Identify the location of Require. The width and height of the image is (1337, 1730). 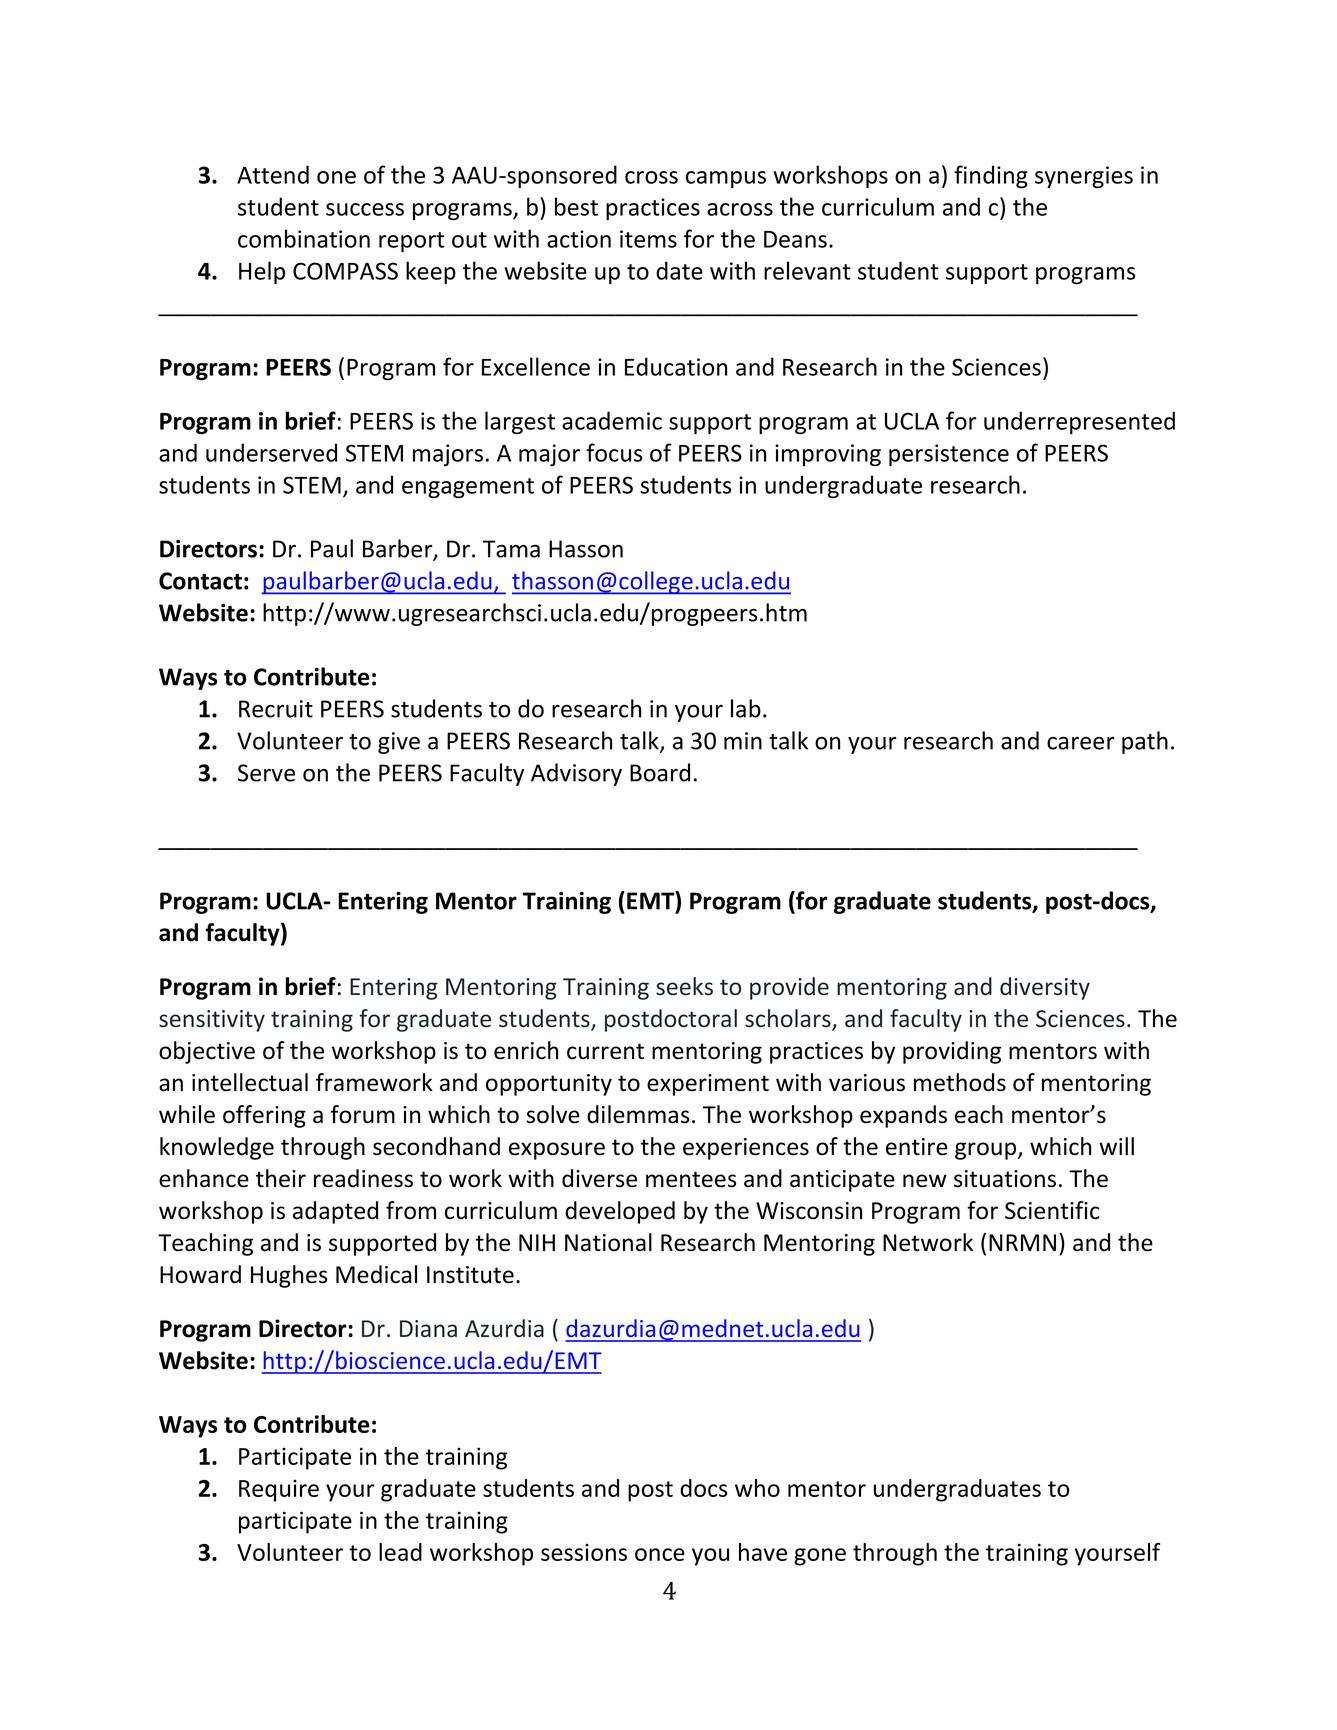
(279, 1490).
